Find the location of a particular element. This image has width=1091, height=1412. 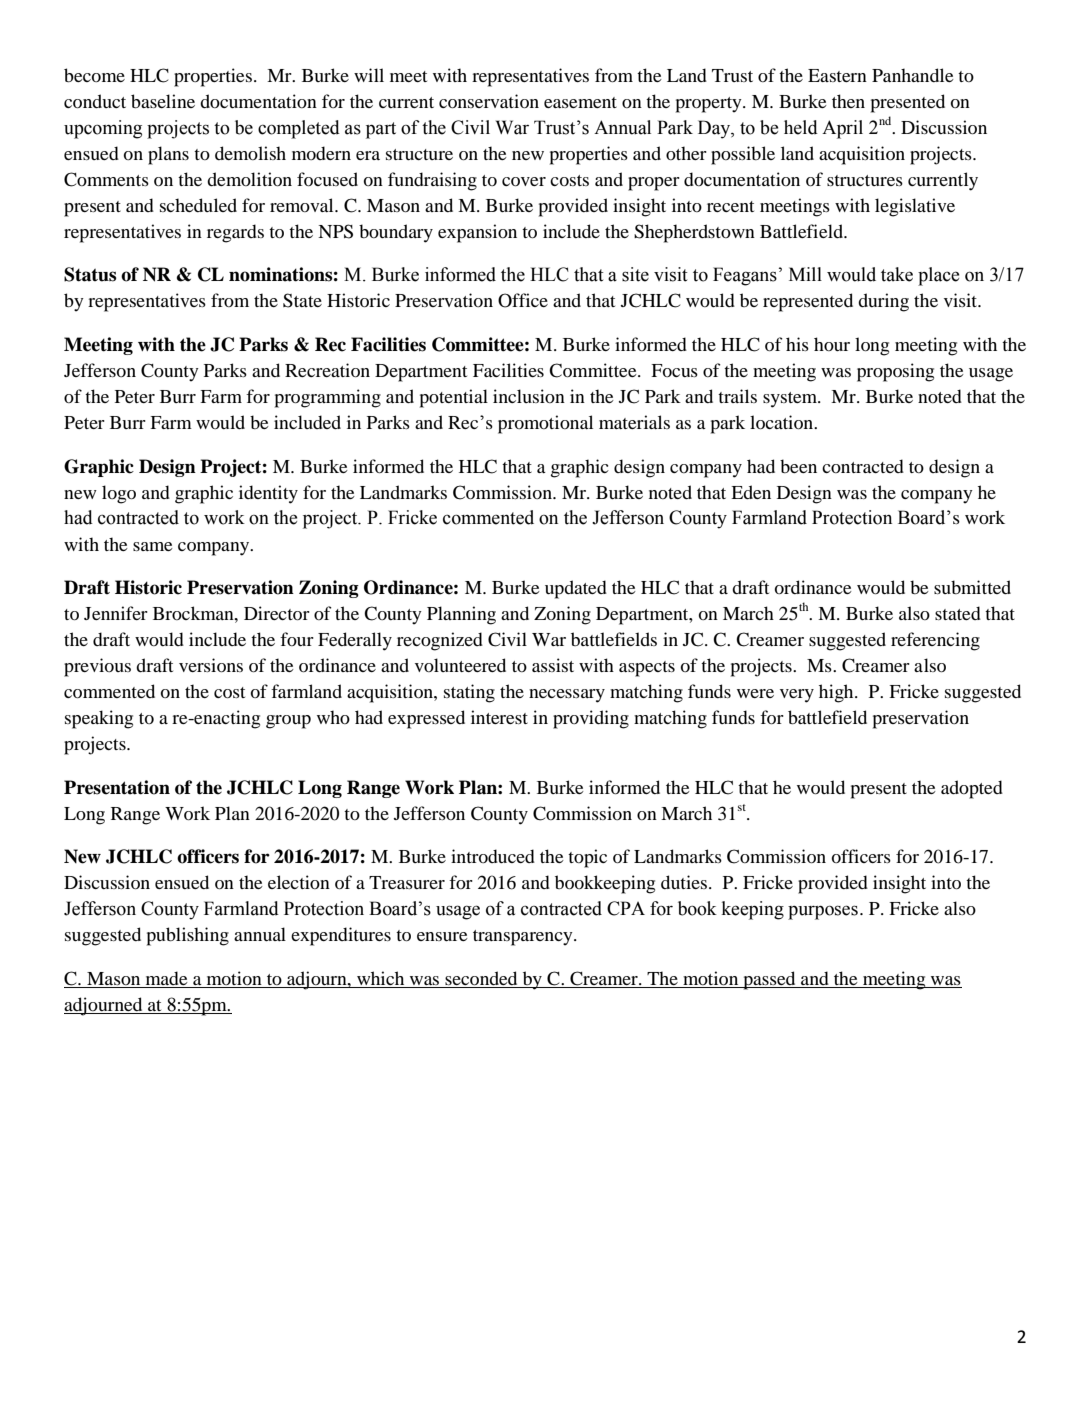

take is located at coordinates (897, 274).
